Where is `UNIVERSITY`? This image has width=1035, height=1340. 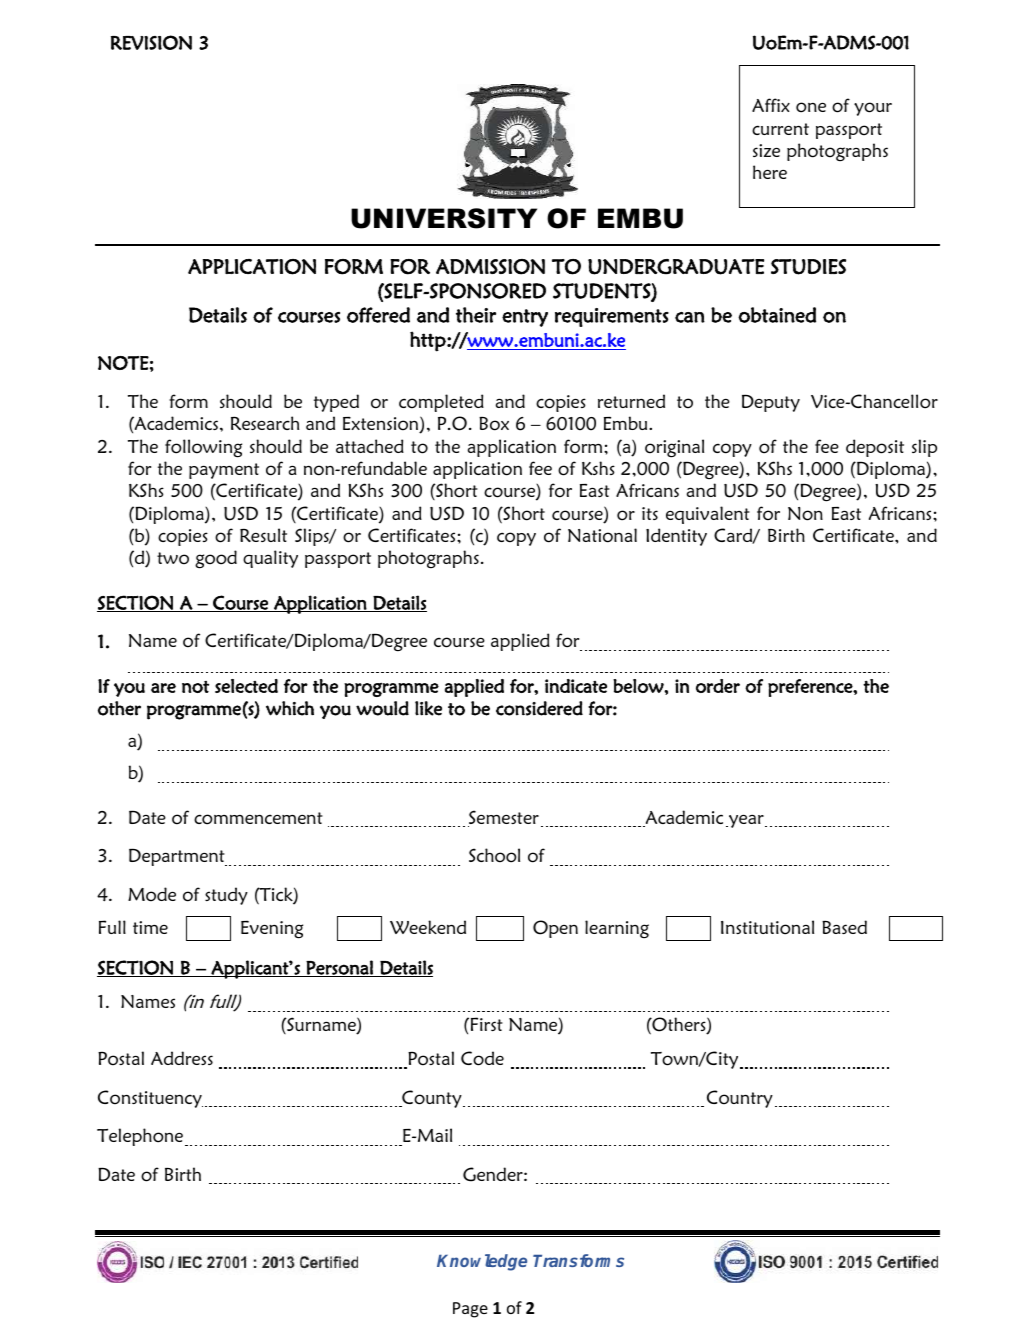 UNIVERSITY is located at coordinates (444, 218).
